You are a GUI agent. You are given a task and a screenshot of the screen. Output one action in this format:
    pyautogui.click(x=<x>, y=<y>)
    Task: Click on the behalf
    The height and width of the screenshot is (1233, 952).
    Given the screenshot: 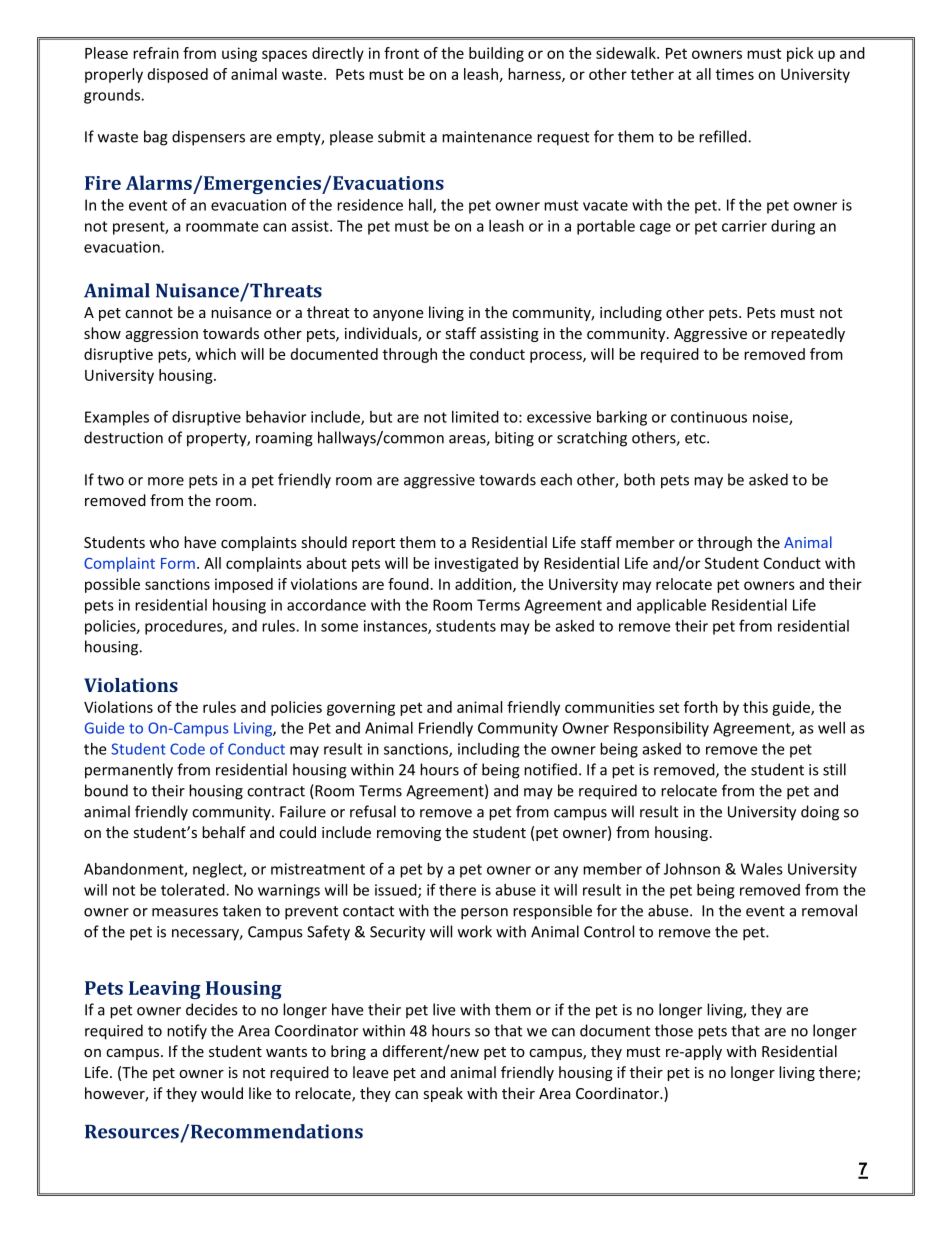 What is the action you would take?
    pyautogui.click(x=224, y=832)
